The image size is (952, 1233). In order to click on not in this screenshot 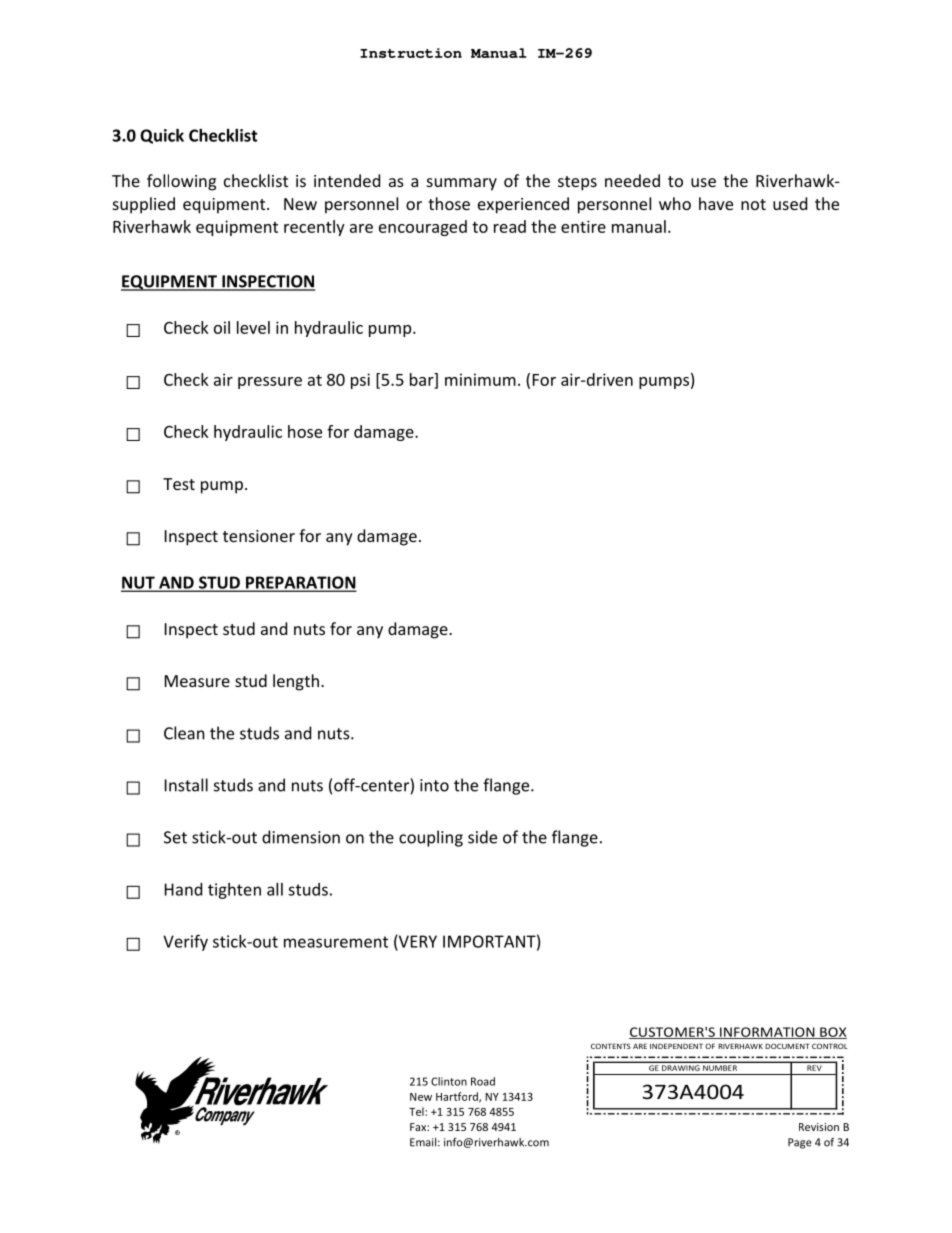, I will do `click(753, 204)`.
